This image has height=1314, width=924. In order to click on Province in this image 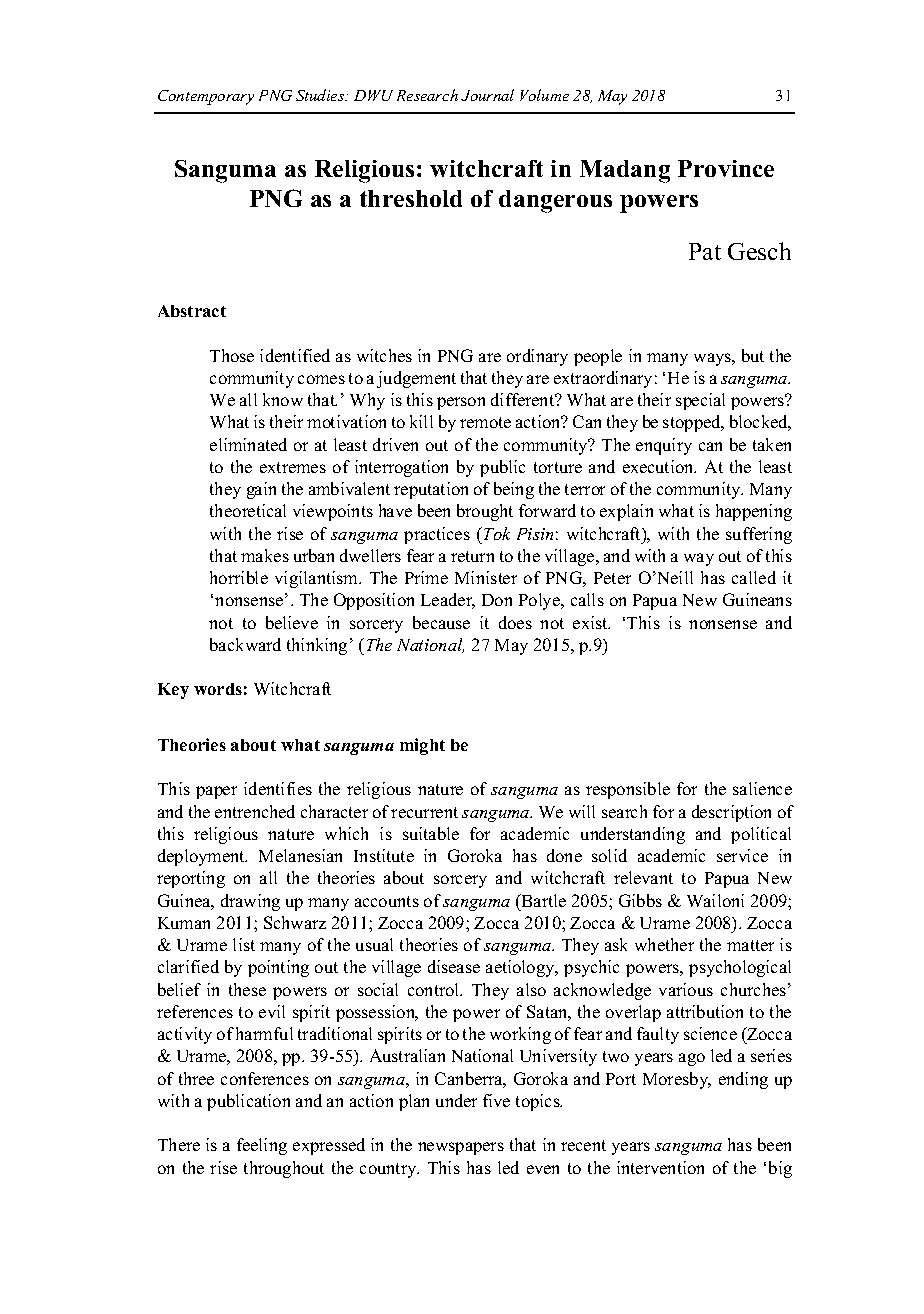, I will do `click(726, 168)`.
